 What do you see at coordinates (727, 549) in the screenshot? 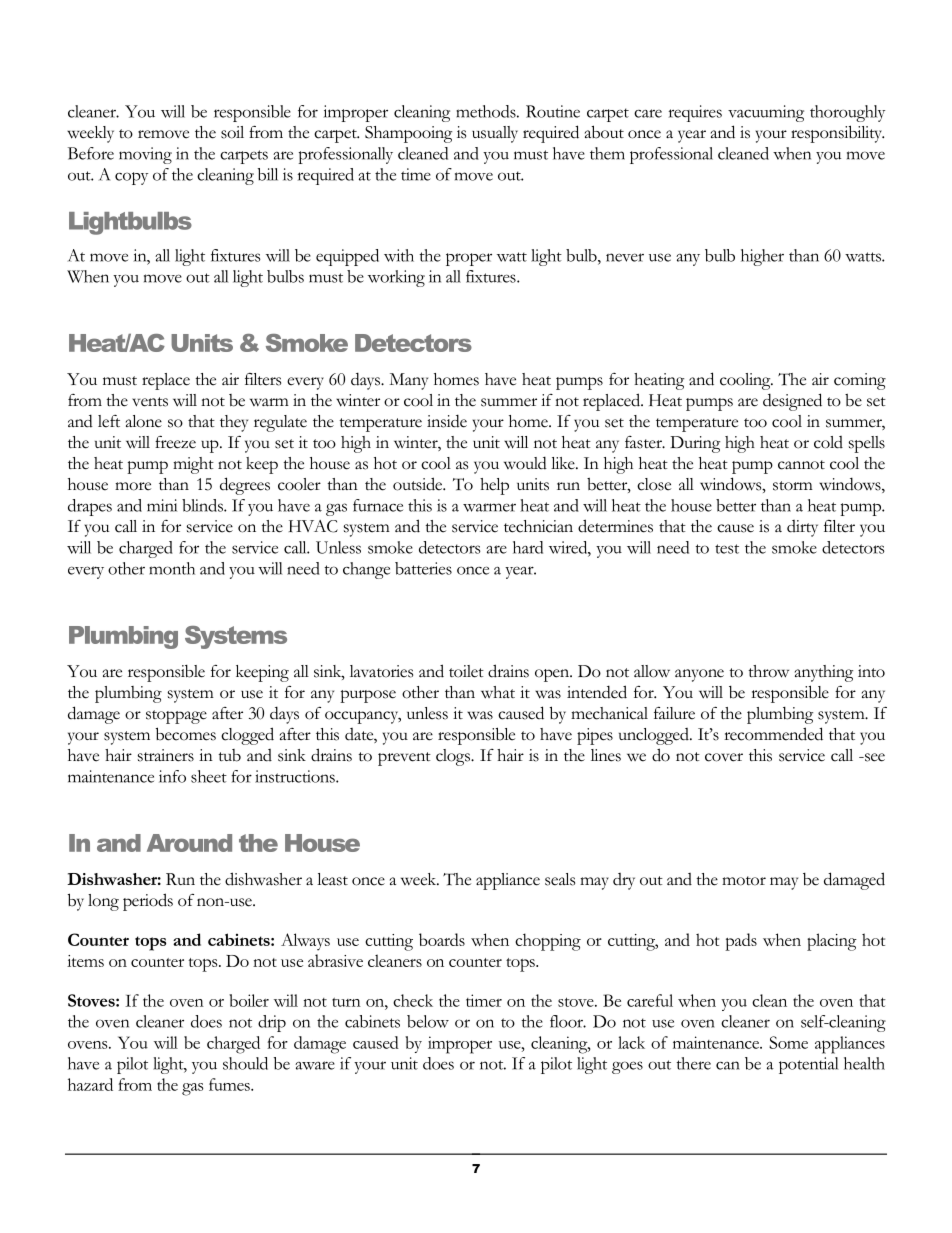
I see `test` at bounding box center [727, 549].
